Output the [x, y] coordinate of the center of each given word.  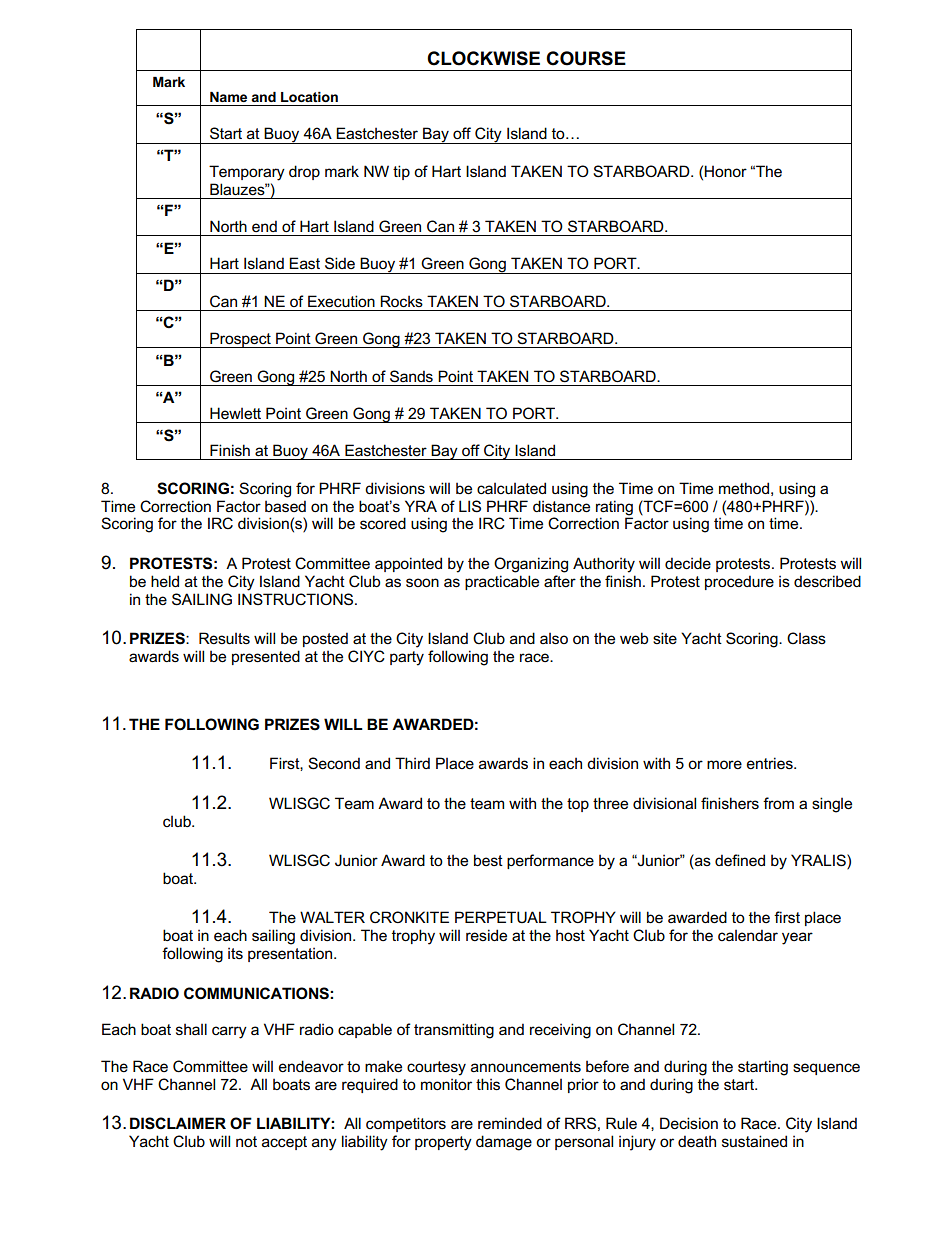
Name [228, 97]
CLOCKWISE [483, 58]
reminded [510, 1123]
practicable [502, 582]
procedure [739, 582]
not [246, 1141]
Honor [725, 171]
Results [224, 638]
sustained [754, 1141]
